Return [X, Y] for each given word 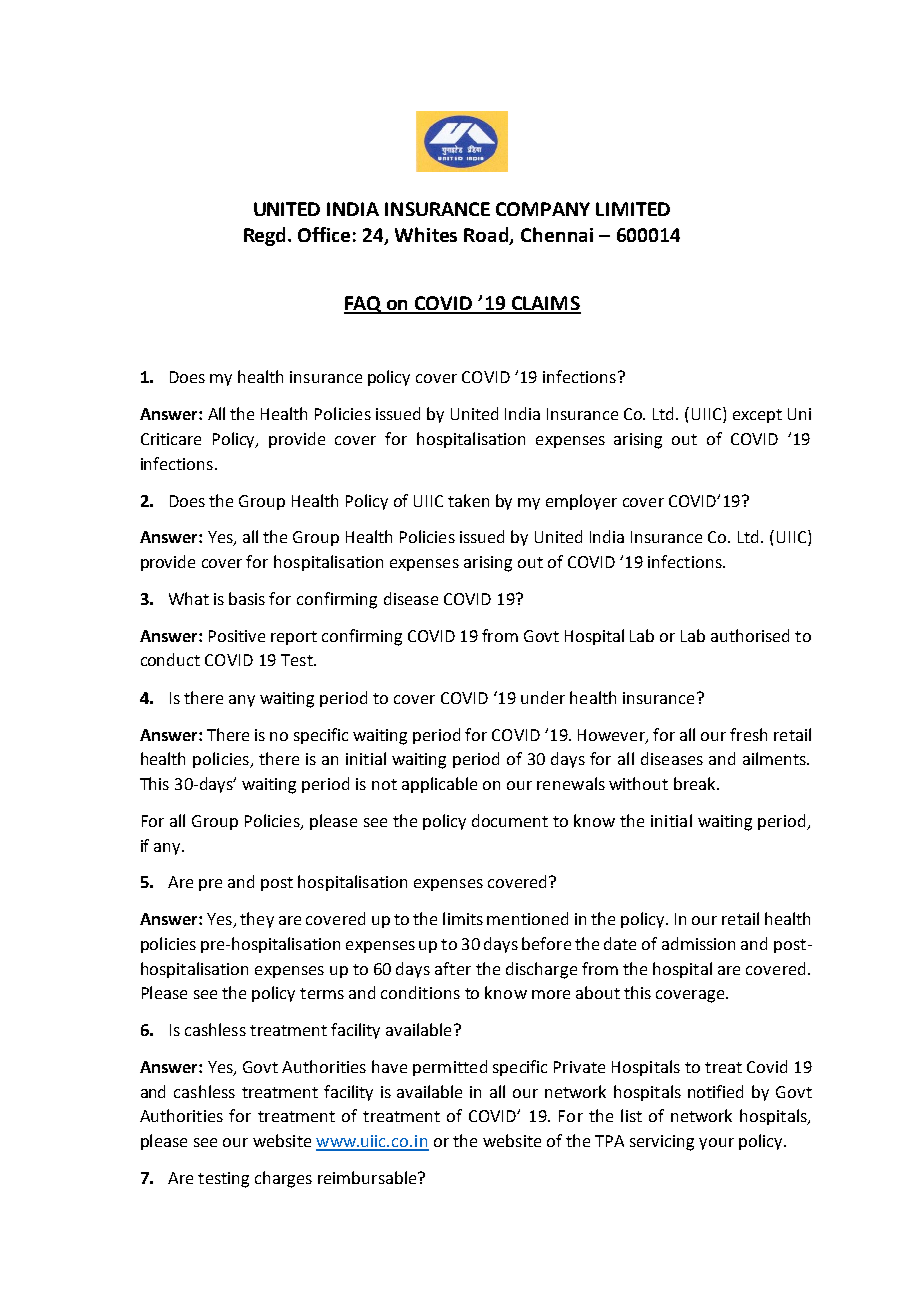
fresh [748, 734]
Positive [237, 636]
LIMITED [633, 209]
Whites [426, 234]
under [543, 697]
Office [324, 234]
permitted [450, 1068]
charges [283, 1179]
